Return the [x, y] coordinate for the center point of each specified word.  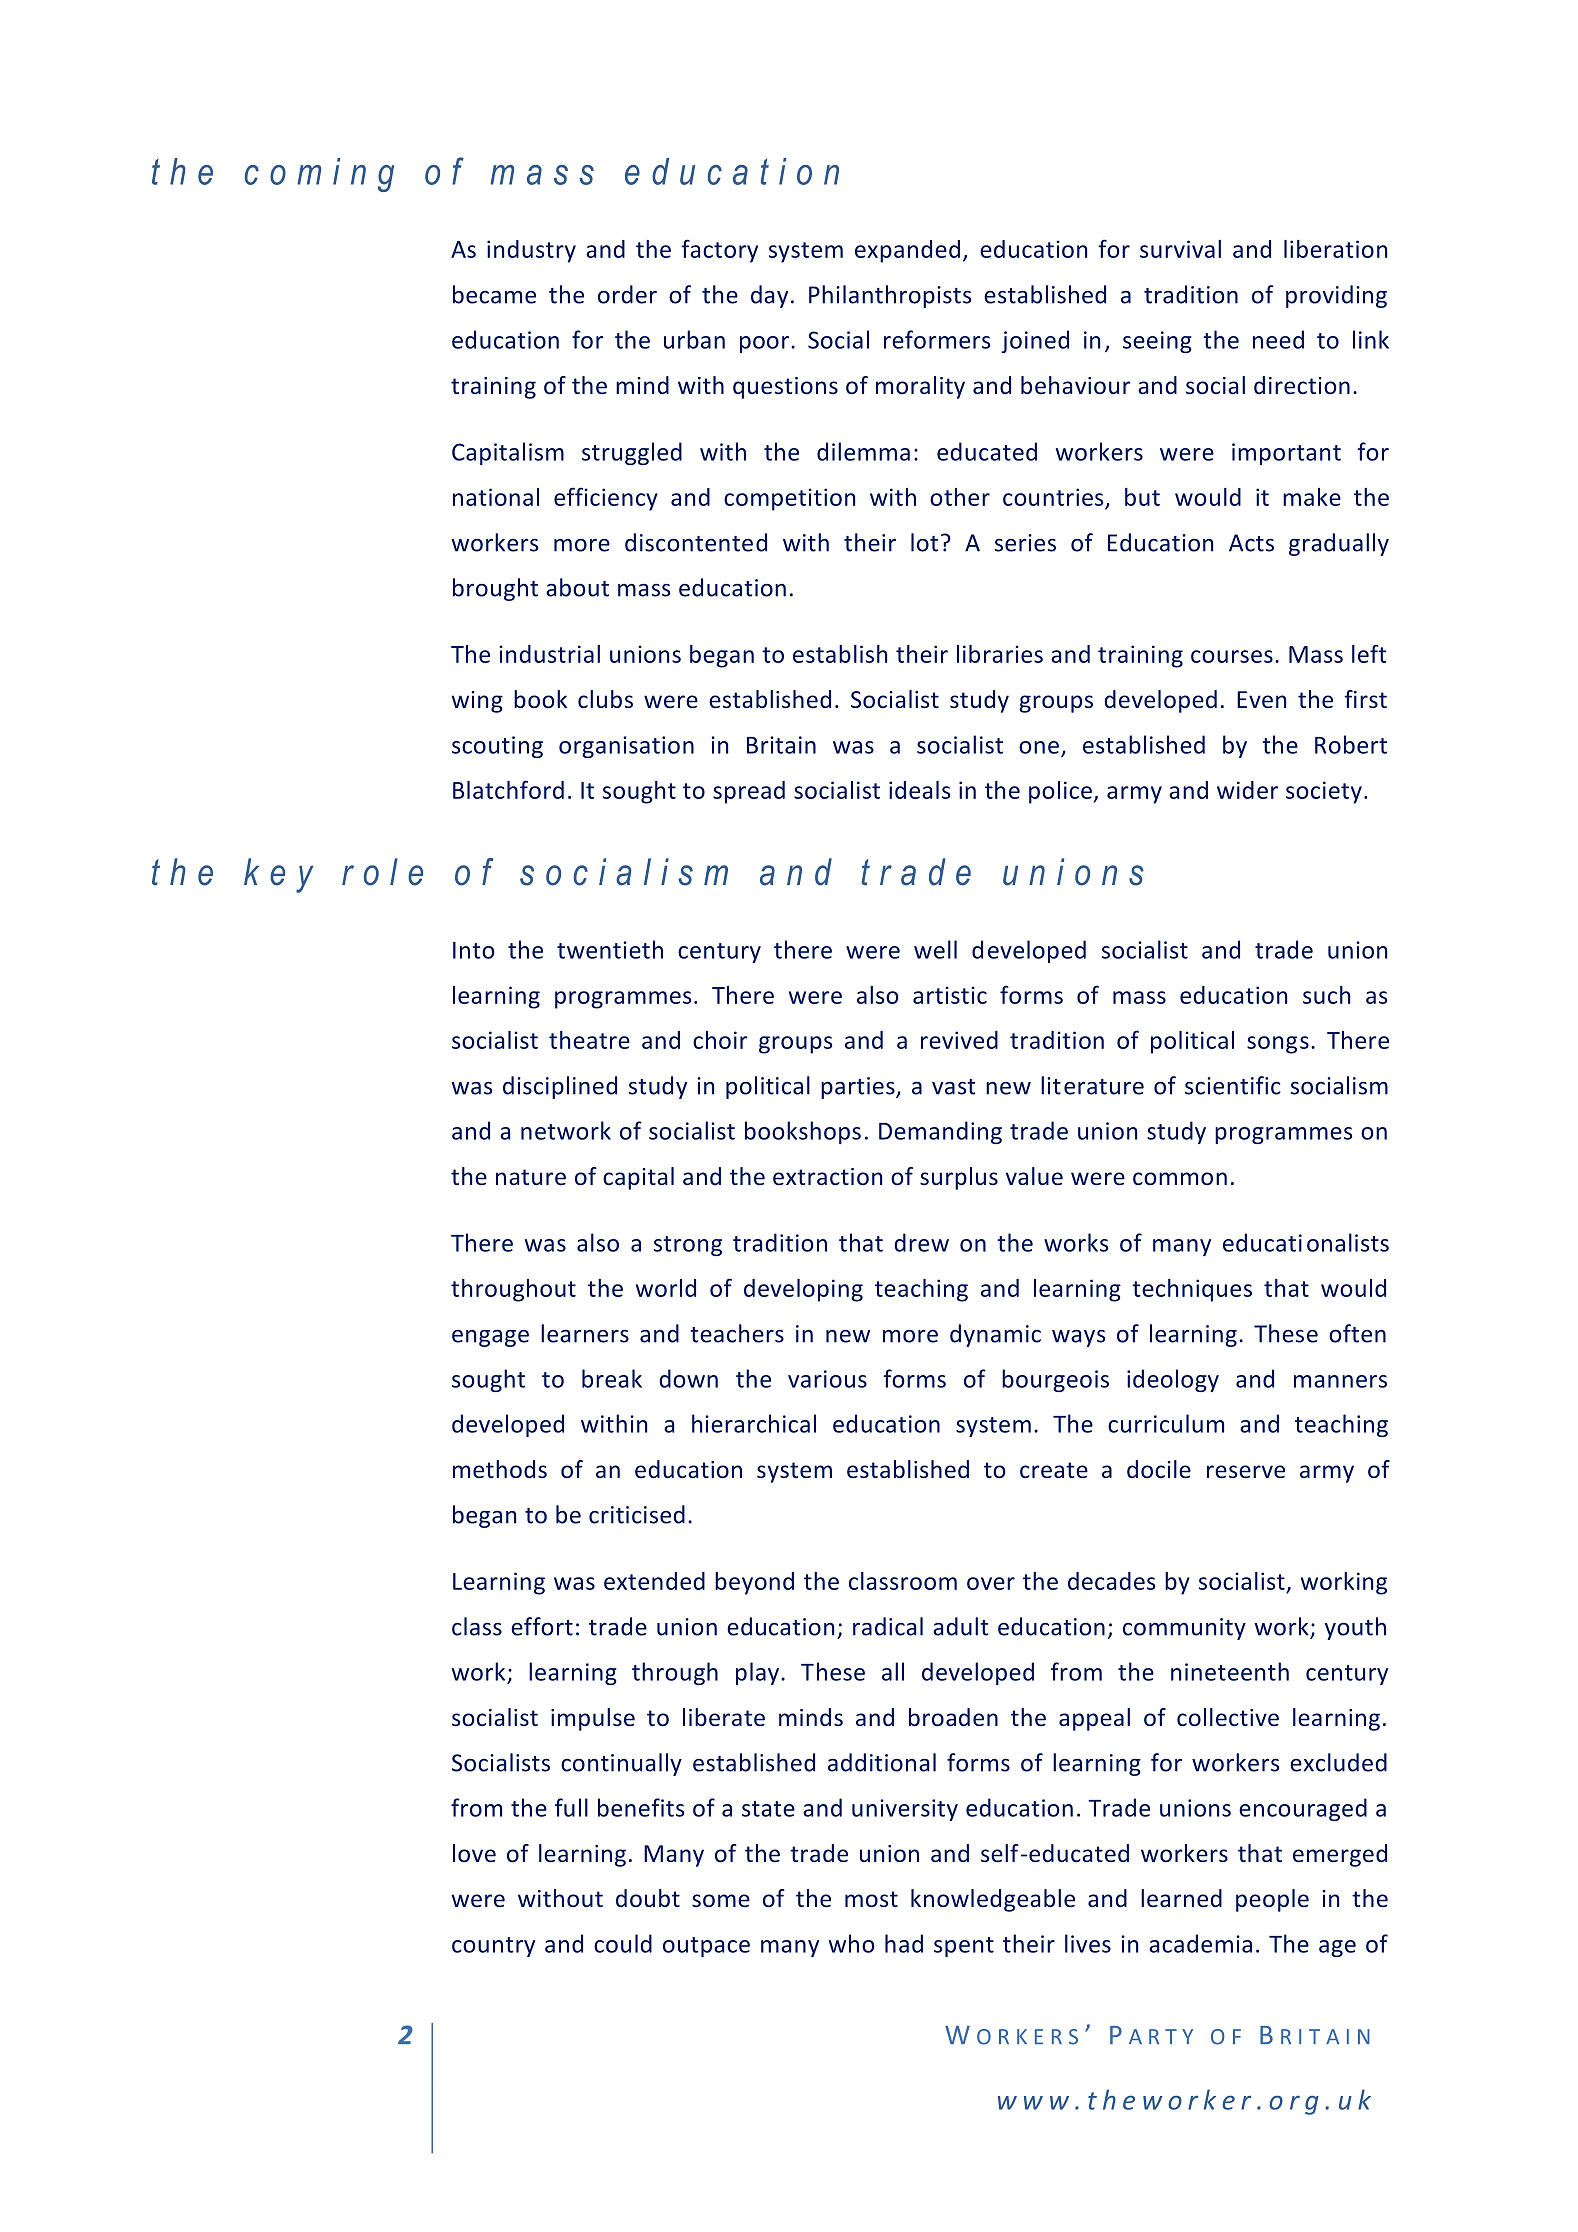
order [627, 294]
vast [953, 1087]
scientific [1233, 1085]
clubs [605, 699]
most [871, 1899]
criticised [637, 1514]
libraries [1000, 654]
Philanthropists [890, 296]
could [623, 1943]
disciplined [560, 1087]
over [991, 1583]
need [1278, 339]
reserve [1246, 1472]
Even [1261, 699]
